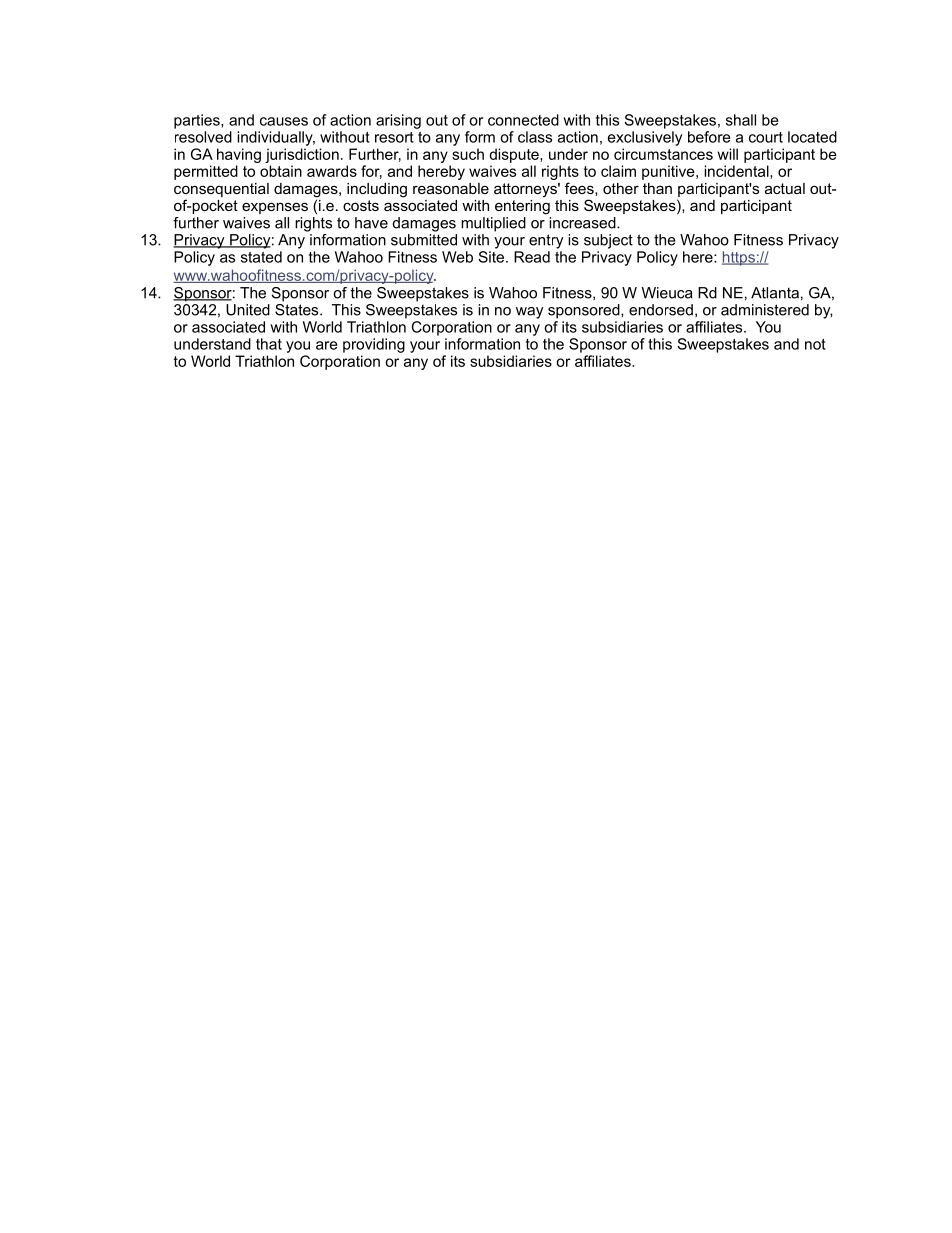  Describe the element at coordinates (523, 120) in the screenshot. I see `connected` at that location.
